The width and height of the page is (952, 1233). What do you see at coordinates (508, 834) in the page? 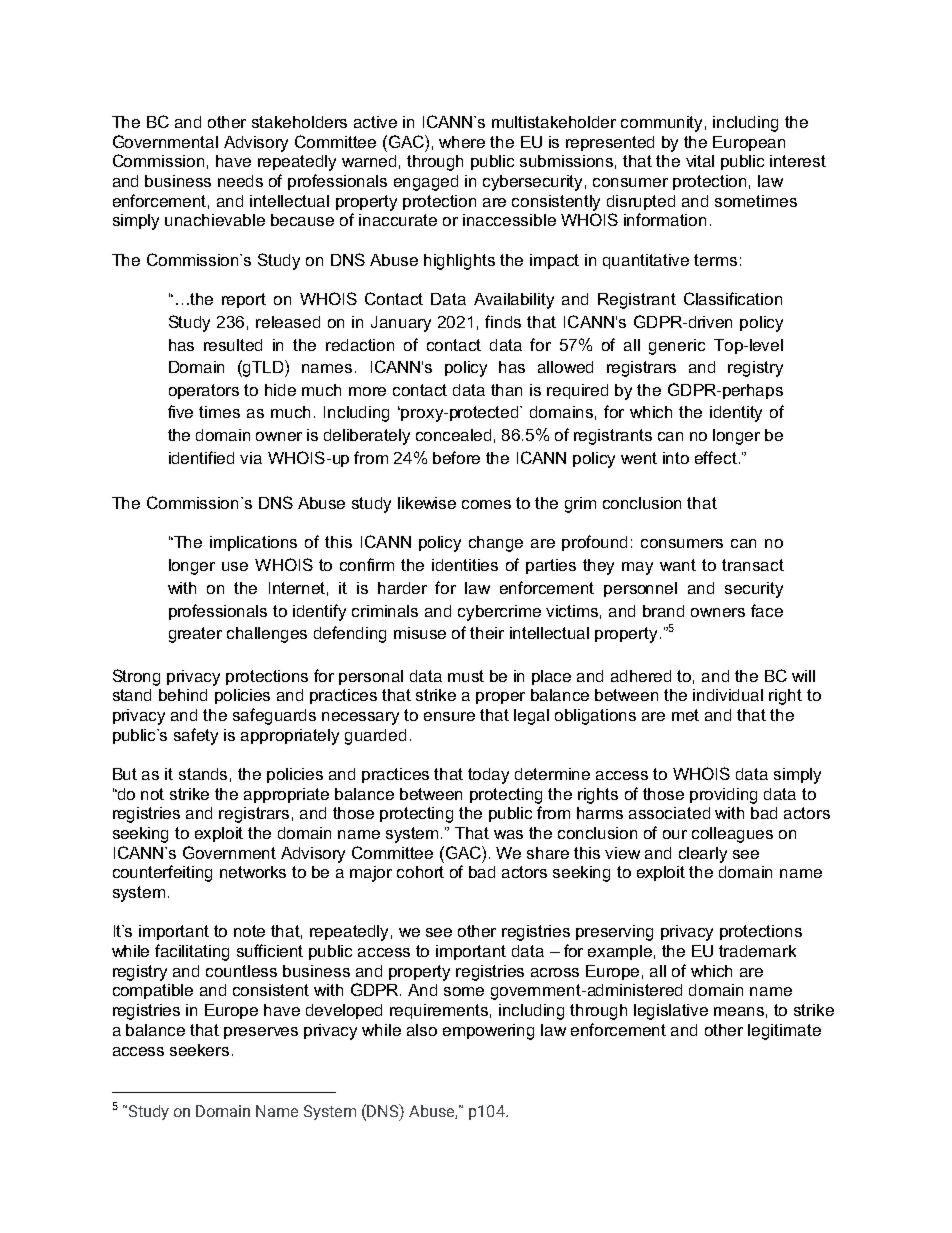
I see `was` at bounding box center [508, 834].
